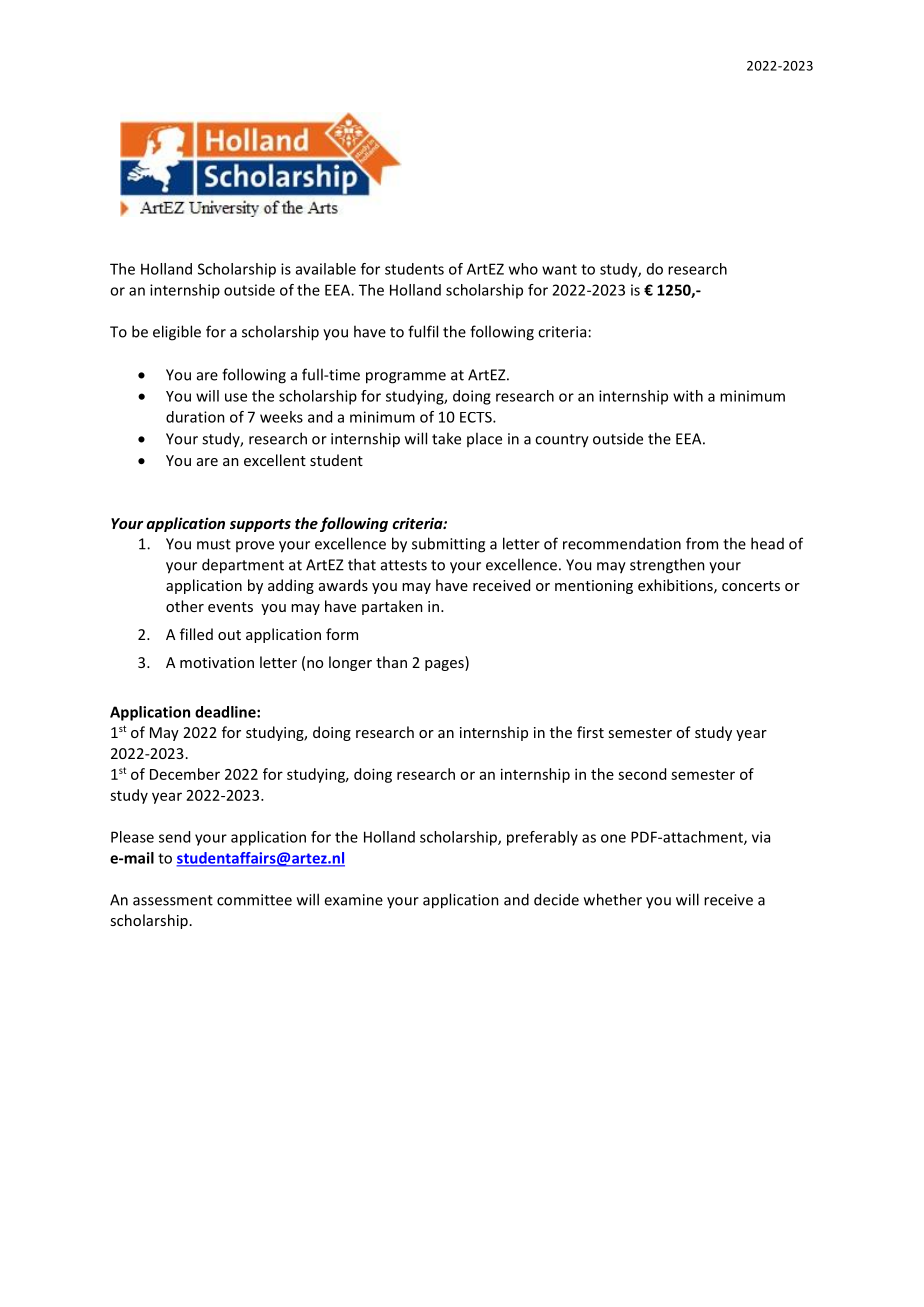  What do you see at coordinates (667, 566) in the document?
I see `strengthen` at bounding box center [667, 566].
